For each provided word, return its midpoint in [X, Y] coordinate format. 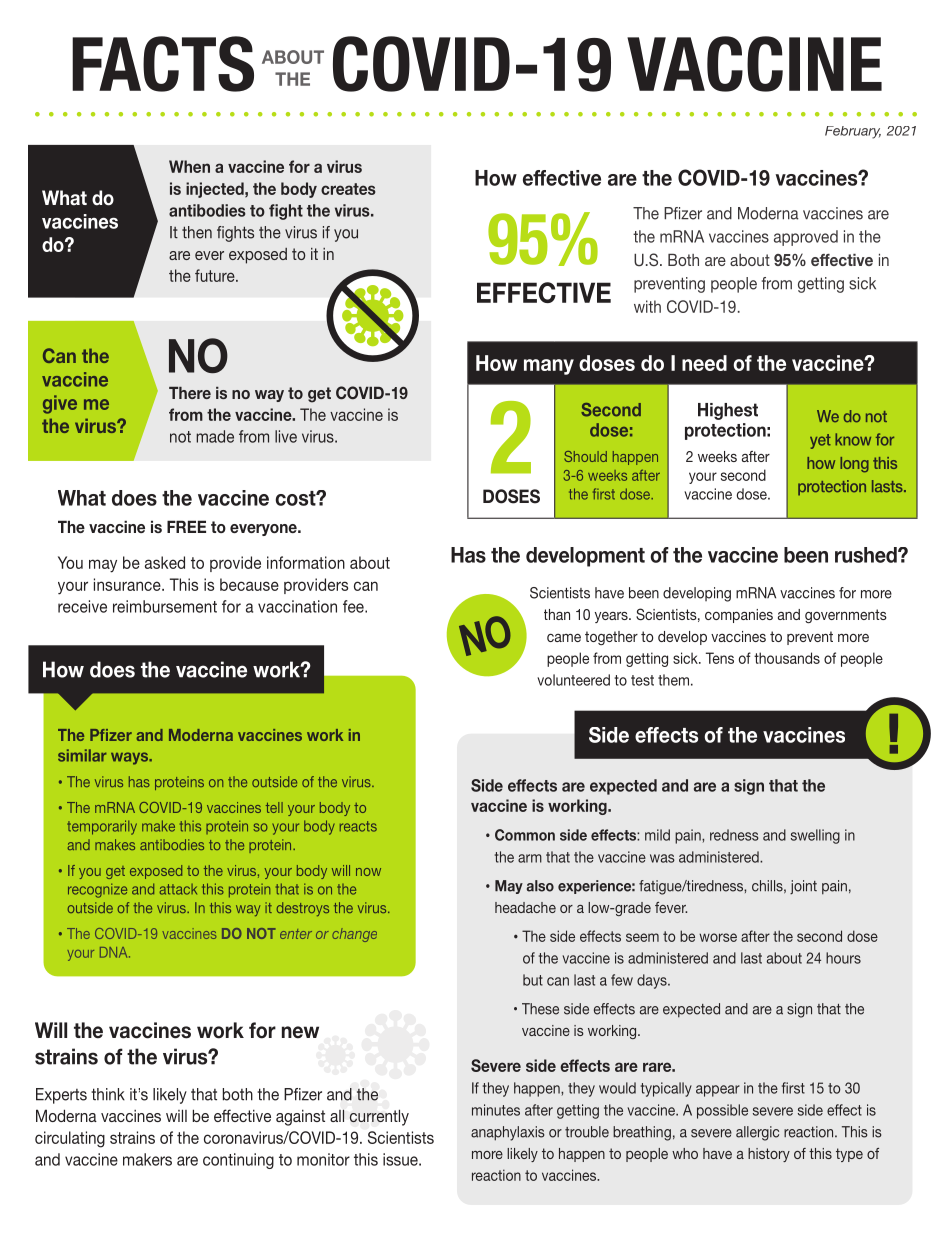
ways [130, 758]
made [215, 436]
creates [348, 189]
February [853, 132]
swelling [815, 836]
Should [585, 456]
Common [525, 835]
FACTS [163, 64]
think [108, 1094]
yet [820, 441]
